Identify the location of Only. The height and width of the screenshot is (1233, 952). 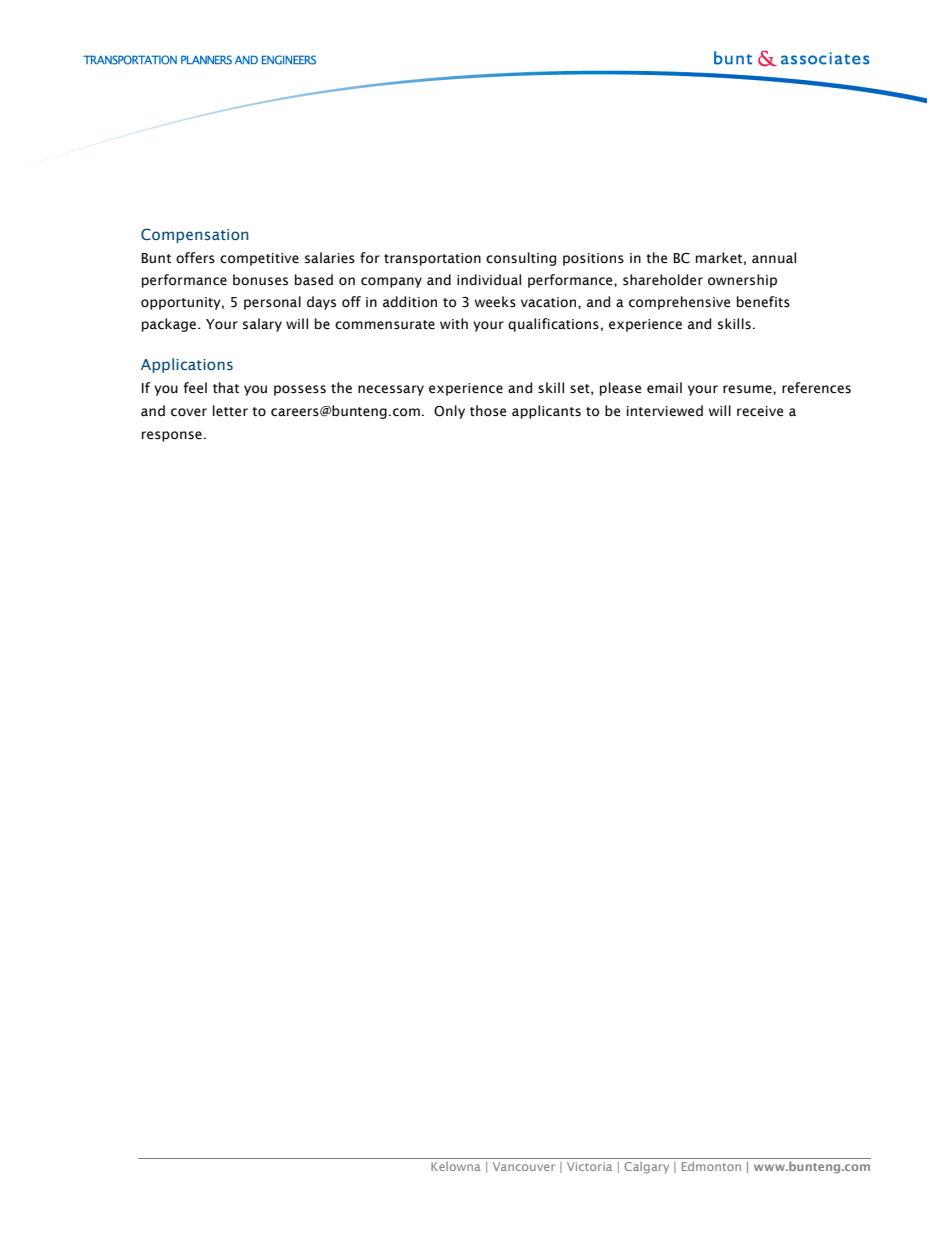
(449, 412).
